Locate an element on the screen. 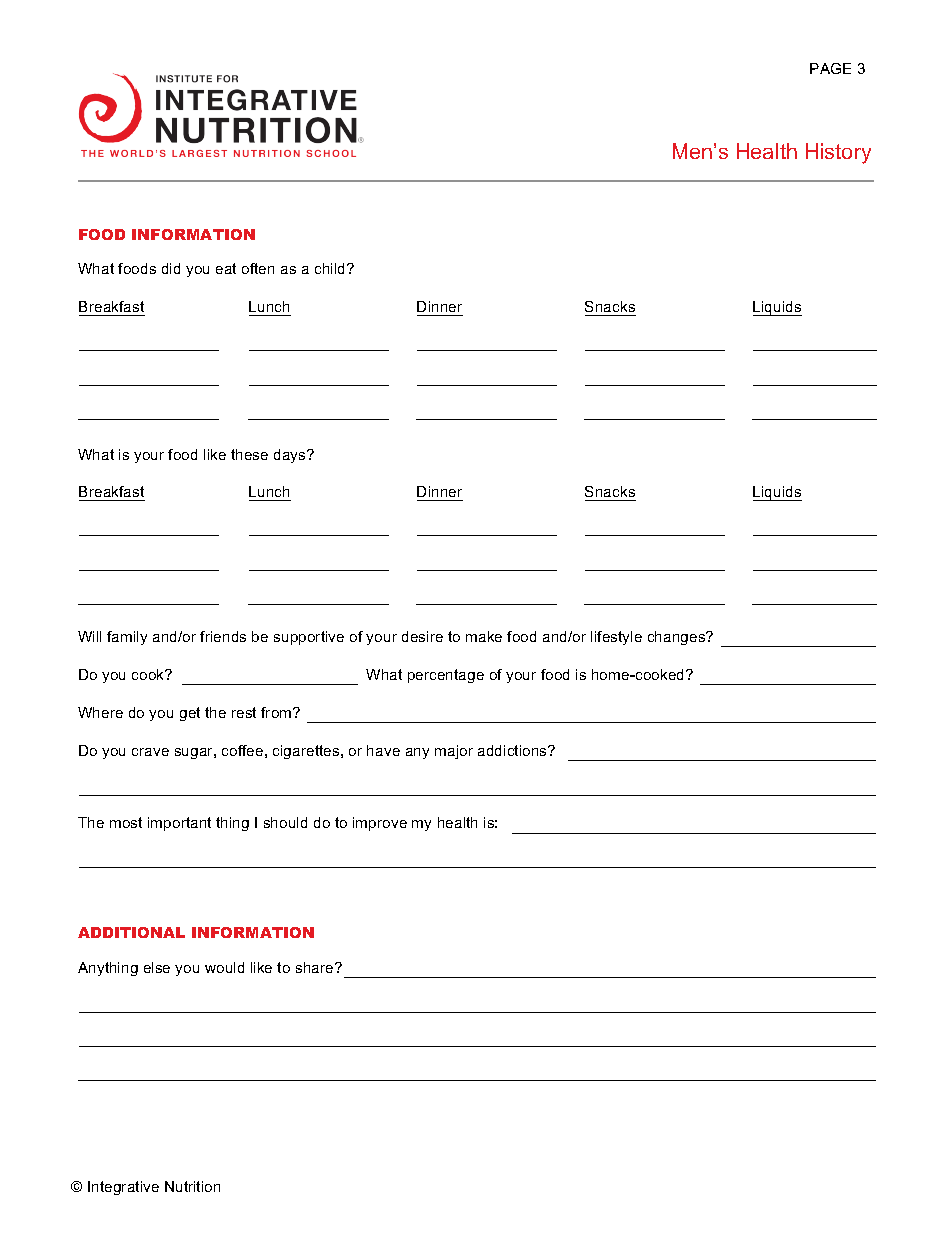  improve is located at coordinates (380, 824).
